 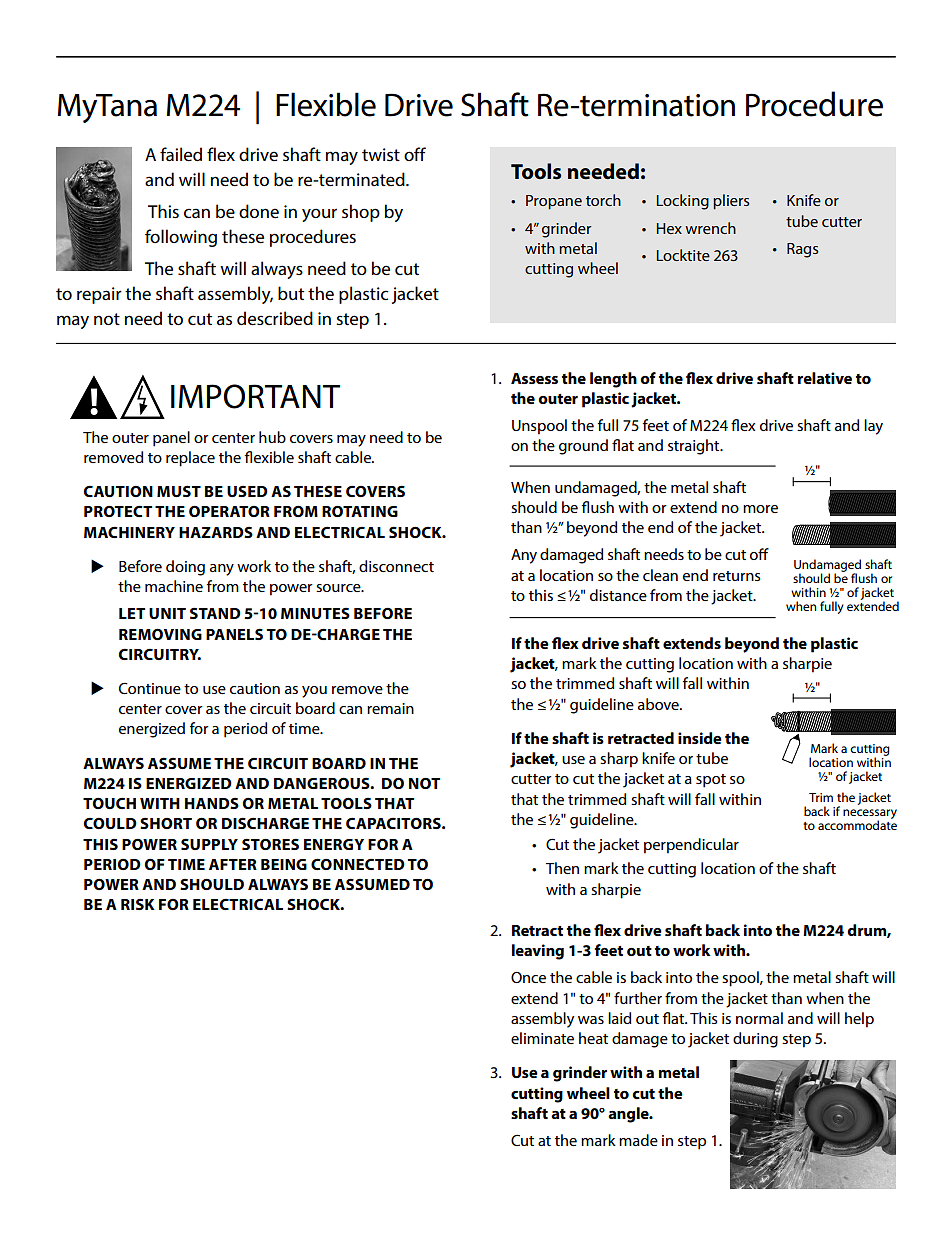 What do you see at coordinates (760, 509) in the document?
I see `more` at bounding box center [760, 509].
